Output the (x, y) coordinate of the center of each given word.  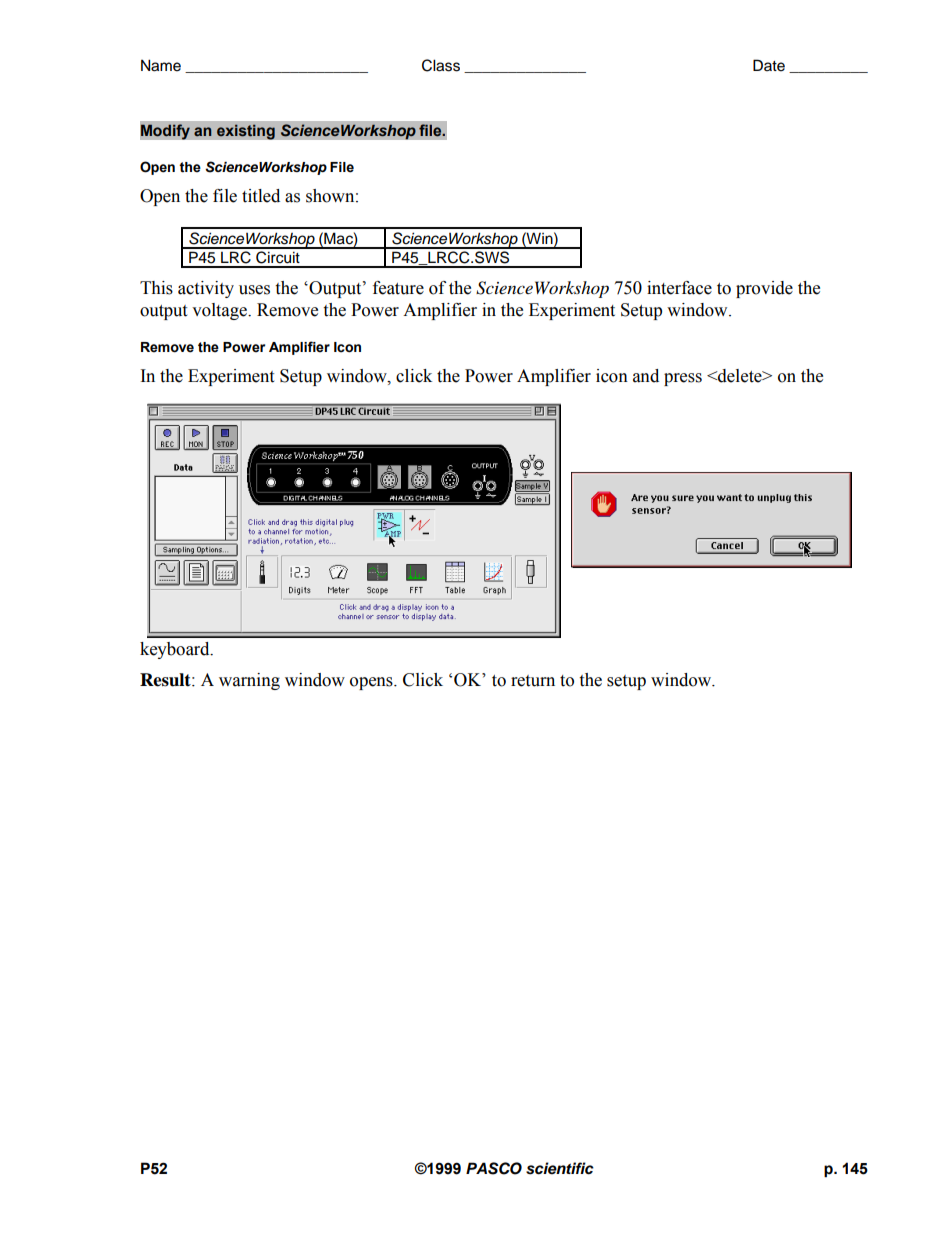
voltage (220, 311)
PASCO (494, 1168)
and (646, 376)
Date (769, 65)
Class (441, 65)
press (683, 379)
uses (254, 290)
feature (398, 288)
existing (246, 132)
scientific (560, 1168)
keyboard (176, 650)
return (533, 681)
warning (249, 681)
